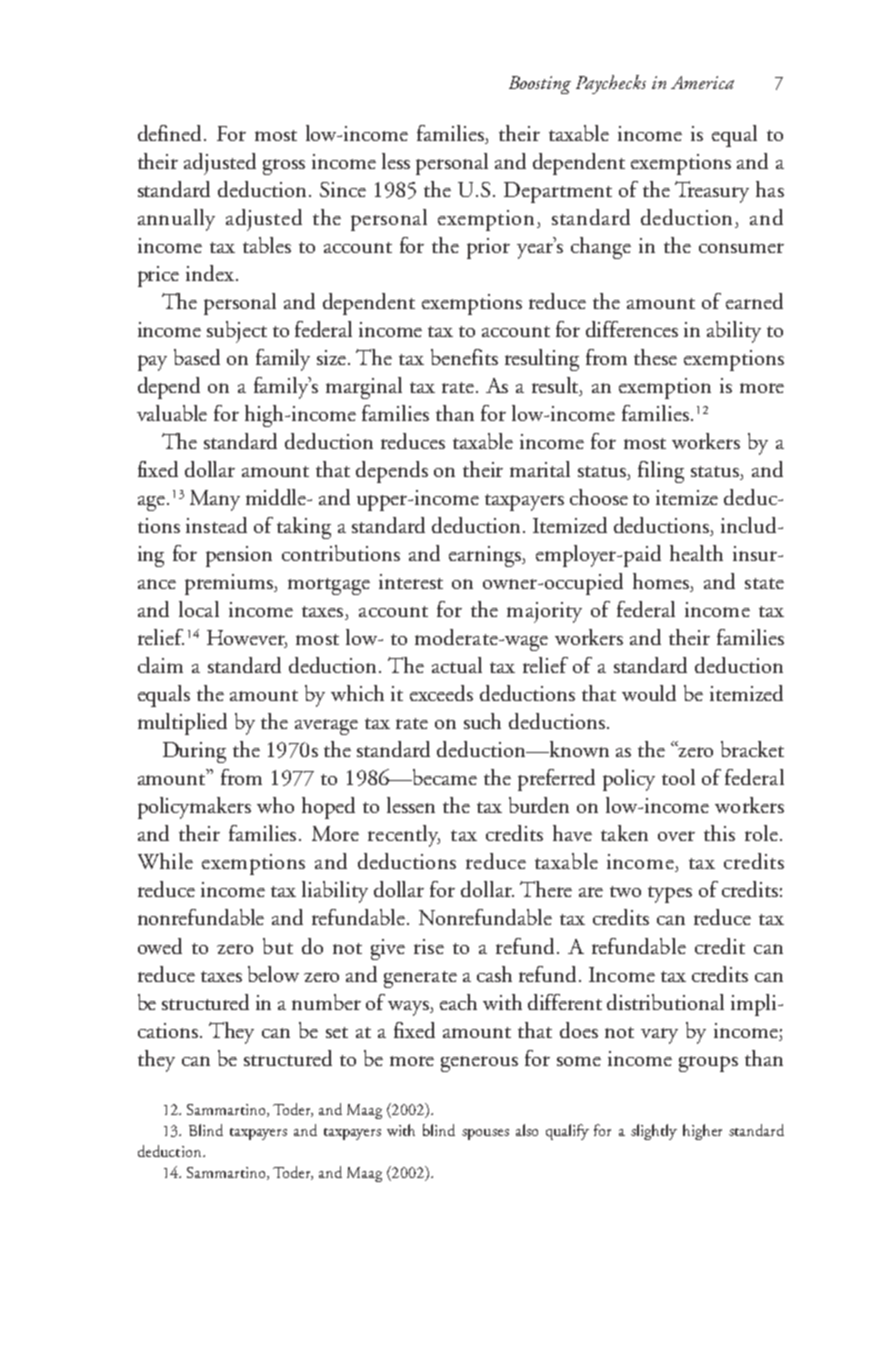 The height and width of the screenshot is (1345, 896). What do you see at coordinates (429, 946) in the screenshot?
I see `rise` at bounding box center [429, 946].
